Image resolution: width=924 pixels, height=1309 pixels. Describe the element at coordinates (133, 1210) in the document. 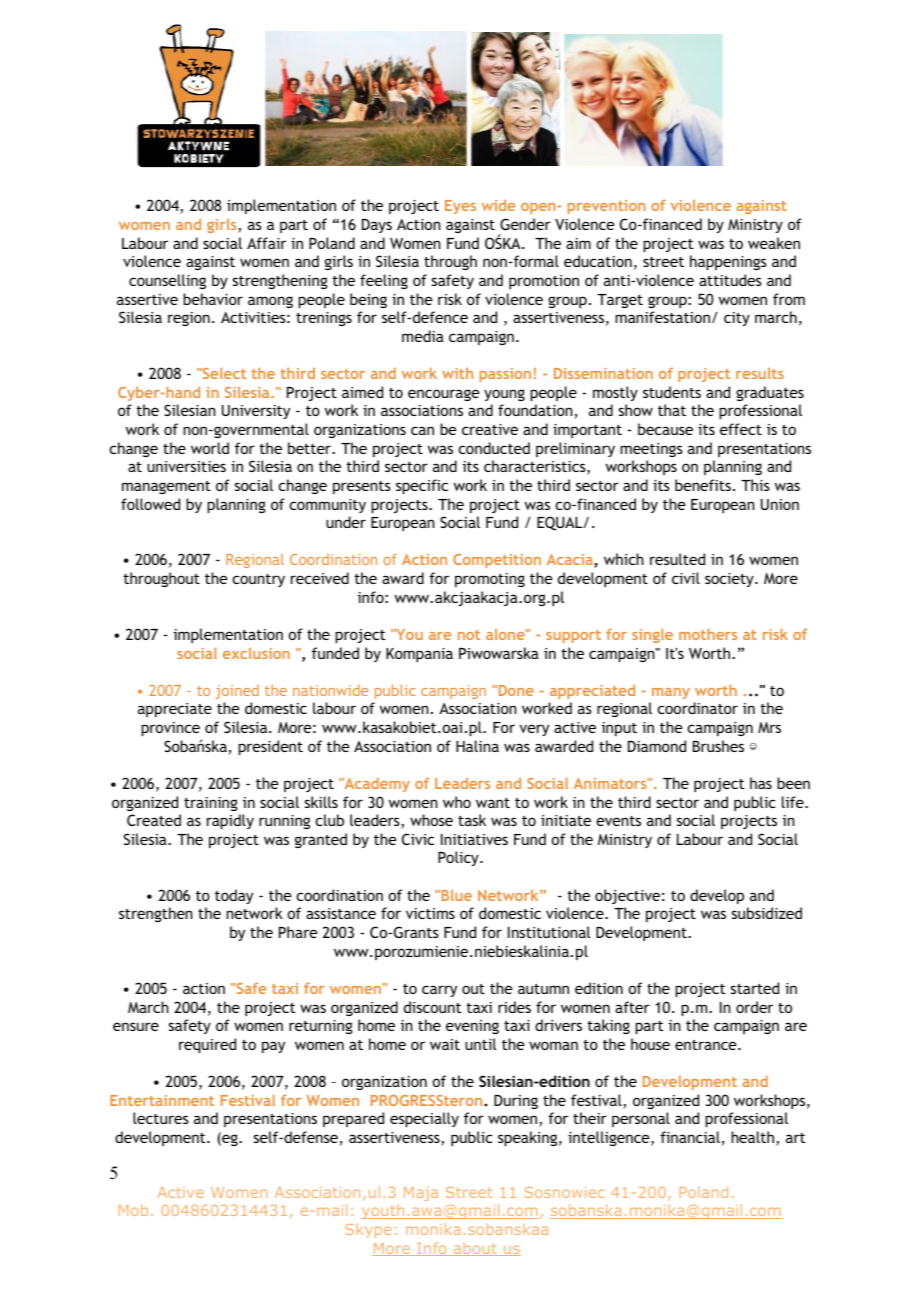

I see `Mob` at that location.
